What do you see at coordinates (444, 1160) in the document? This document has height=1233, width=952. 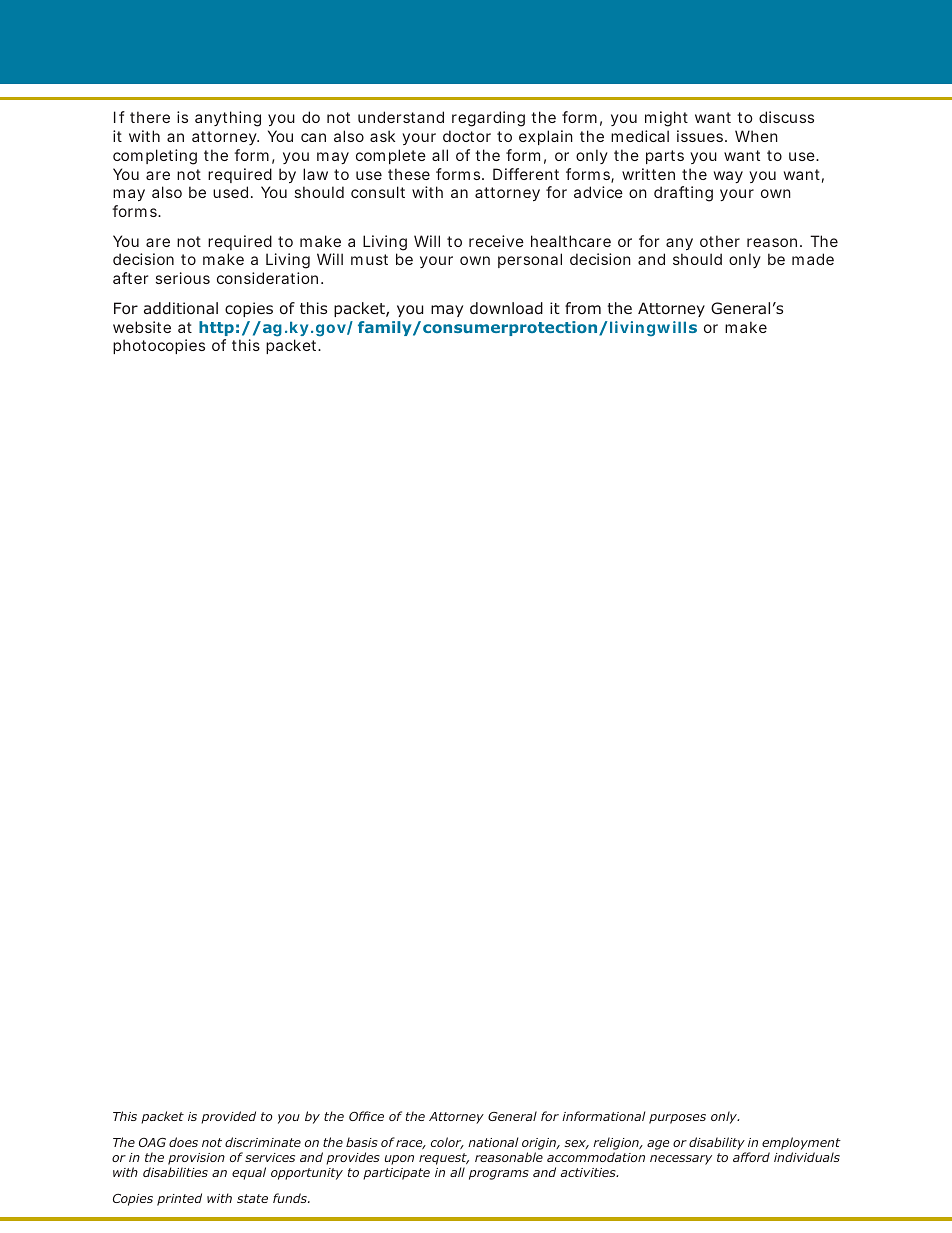 I see `request` at bounding box center [444, 1160].
